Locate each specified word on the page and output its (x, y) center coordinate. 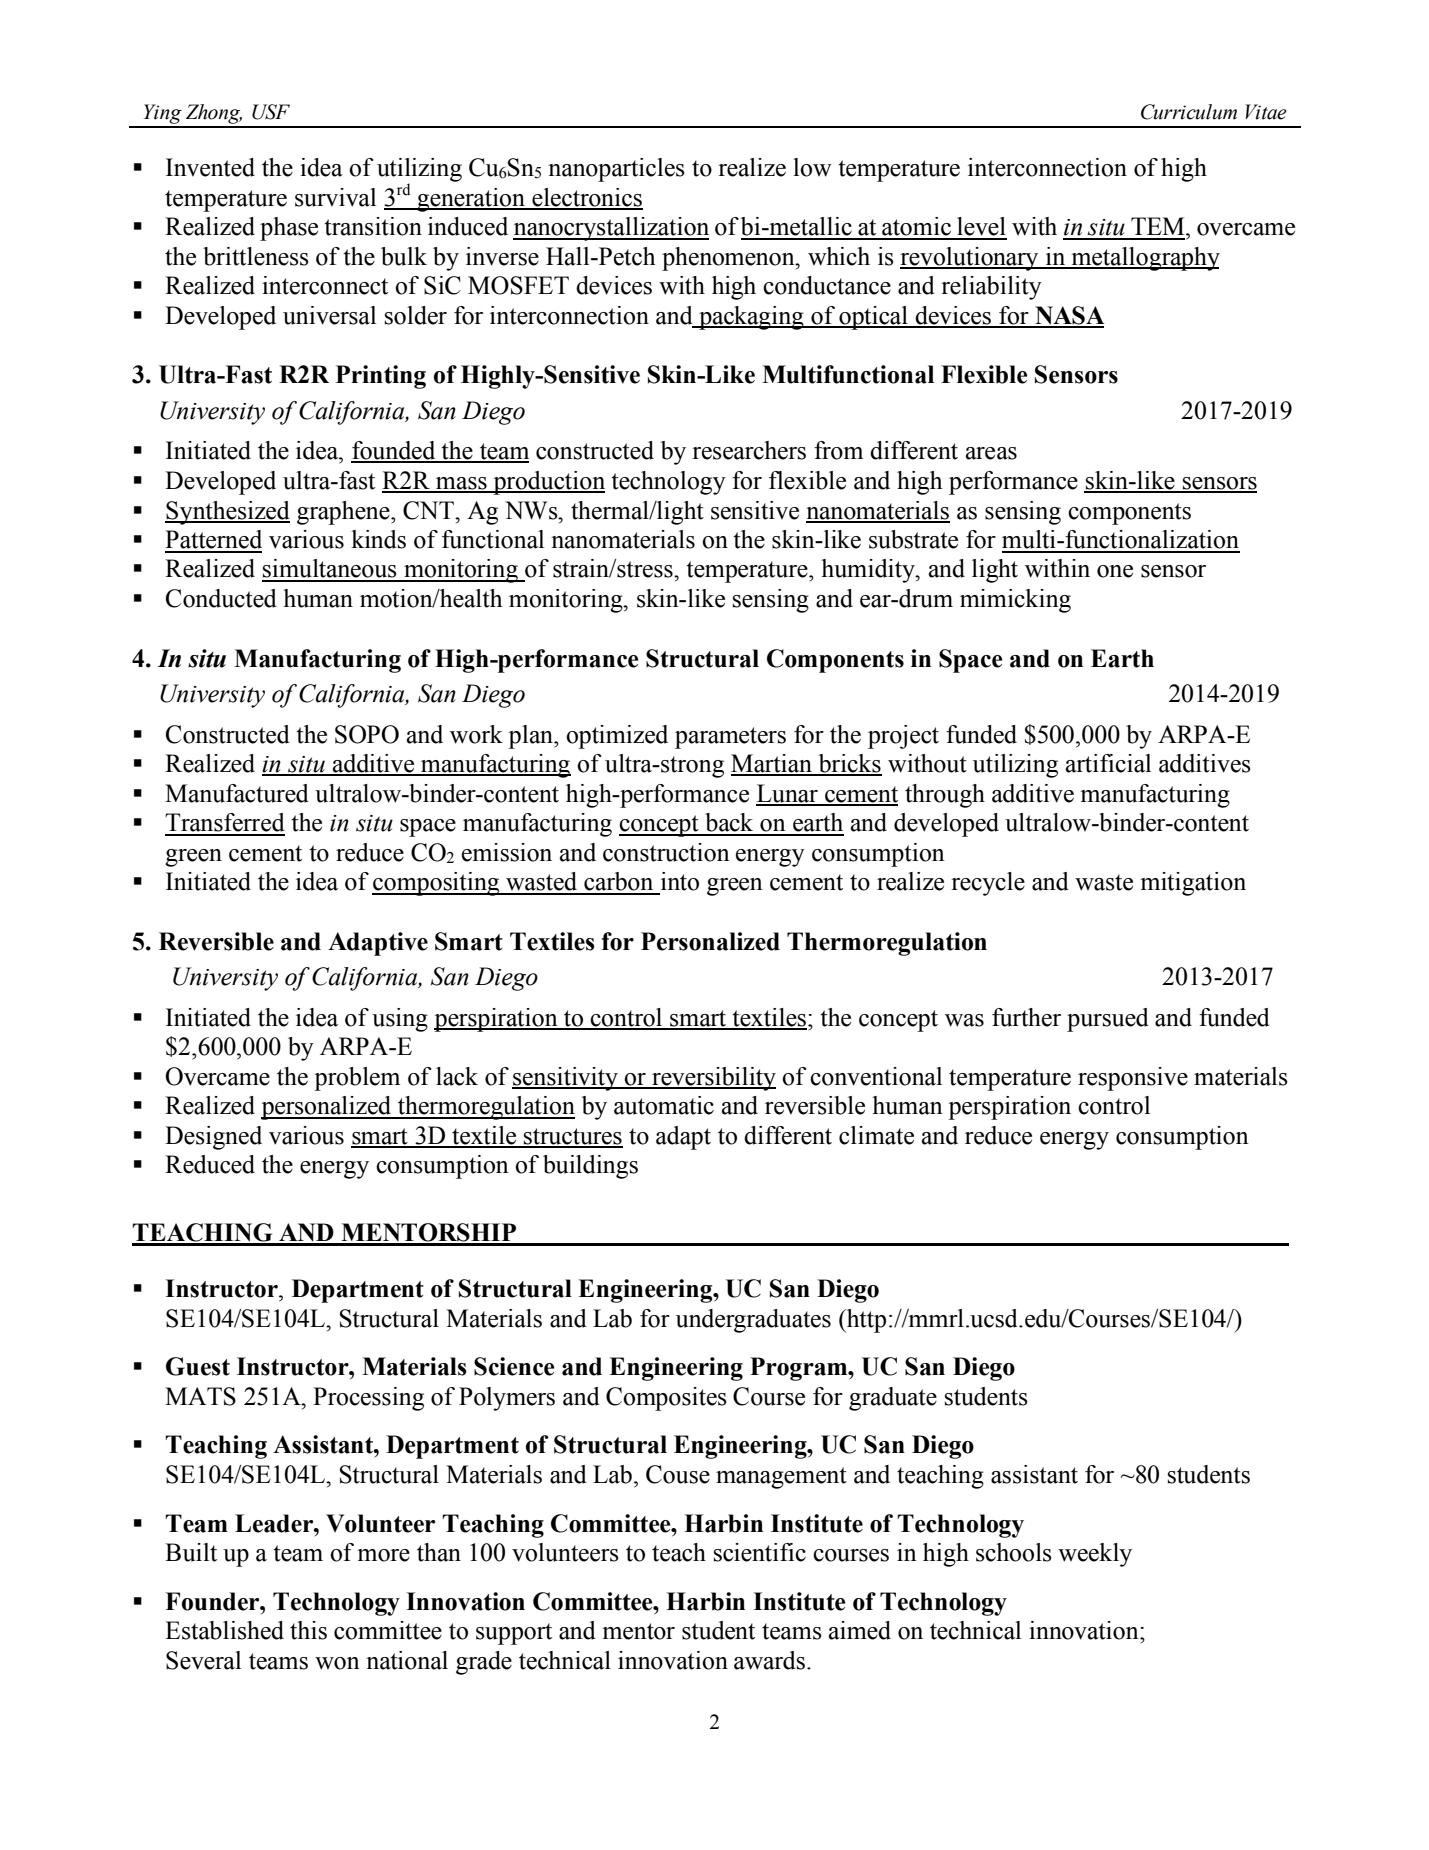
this (308, 1630)
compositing (437, 884)
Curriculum (1189, 112)
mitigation (1193, 884)
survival (335, 197)
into (680, 881)
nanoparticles (616, 170)
